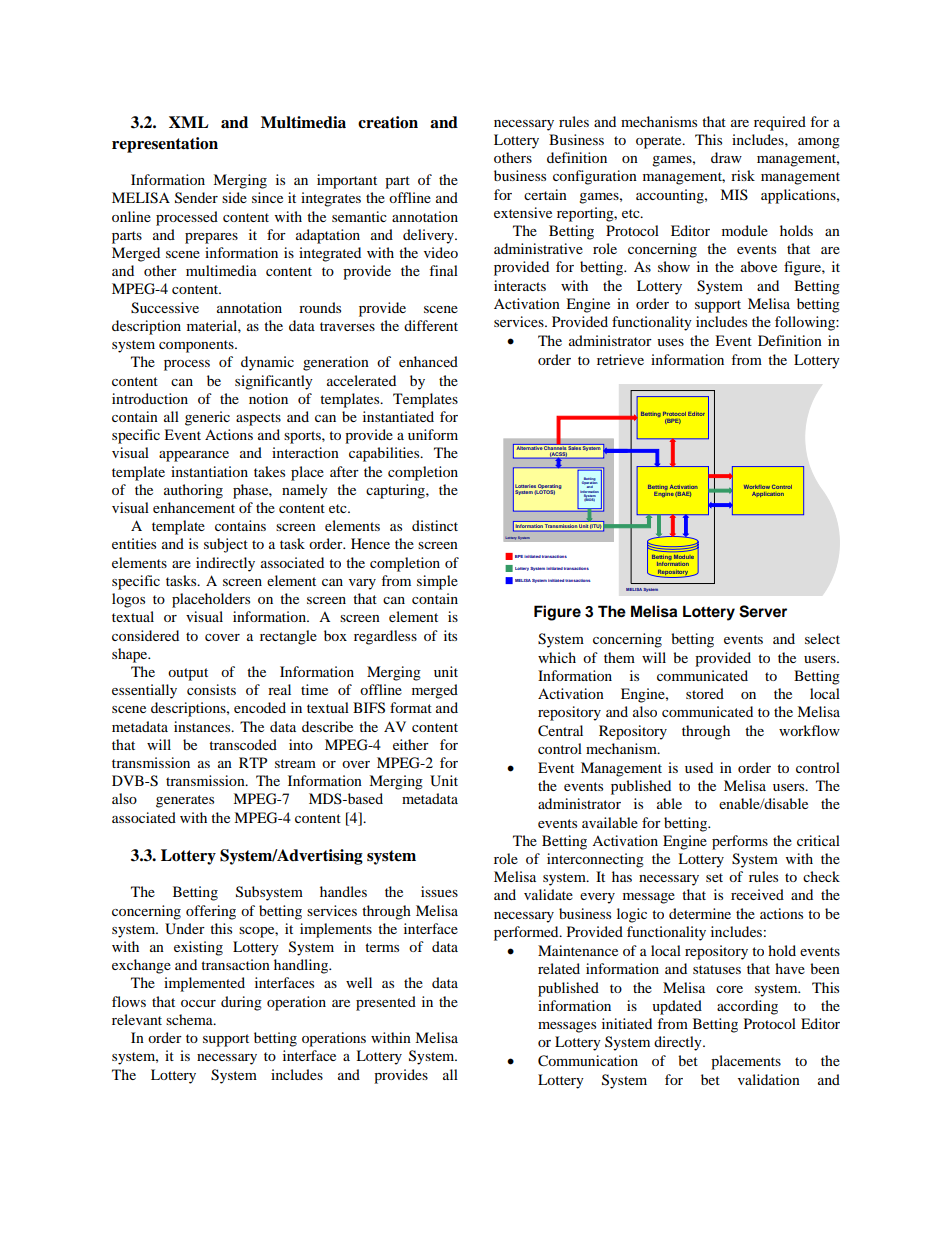 This document has width=952, height=1233. What do you see at coordinates (726, 157) in the document?
I see `draw` at bounding box center [726, 157].
